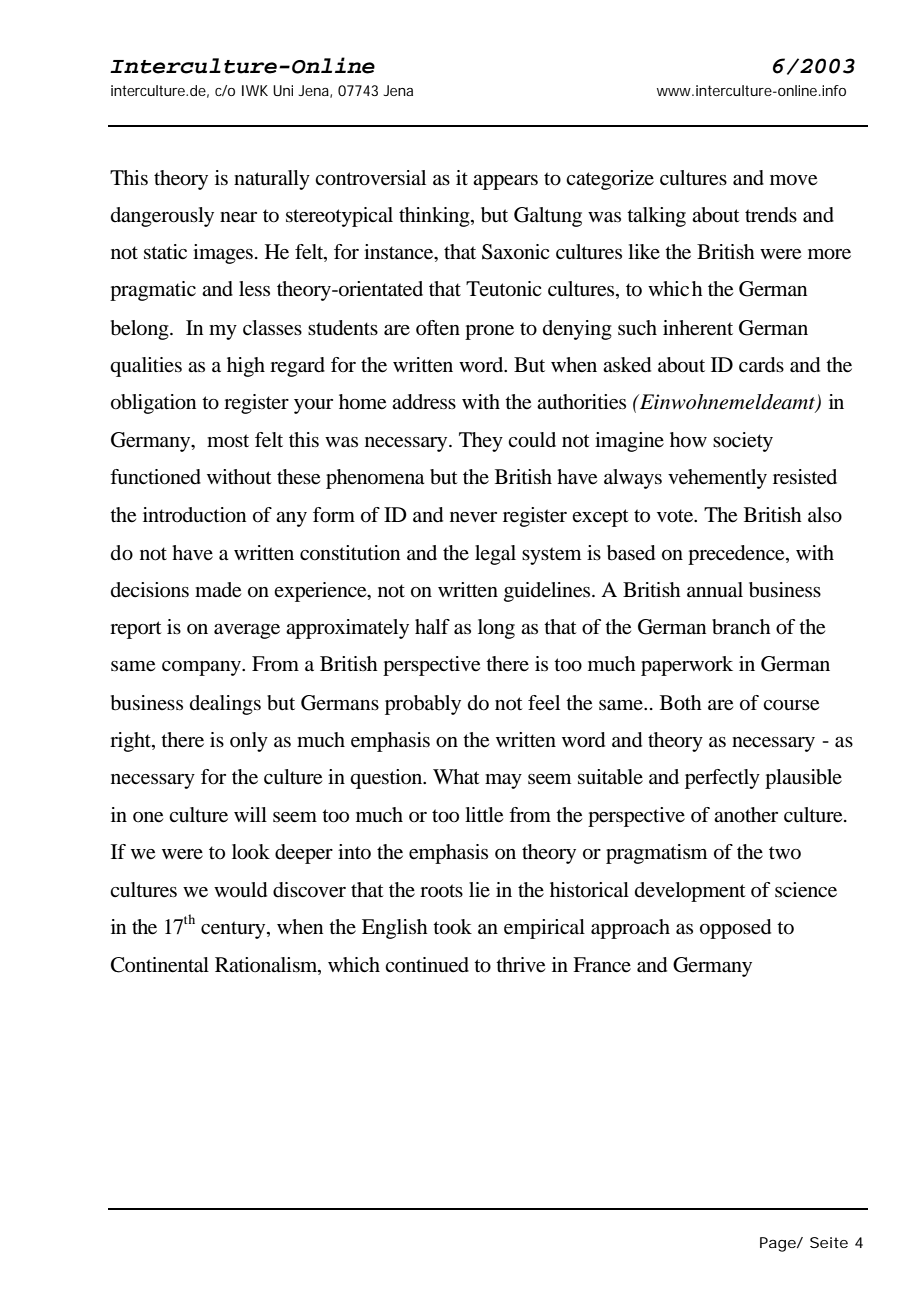 This screenshot has height=1307, width=924. What do you see at coordinates (484, 815) in the screenshot?
I see `little` at bounding box center [484, 815].
